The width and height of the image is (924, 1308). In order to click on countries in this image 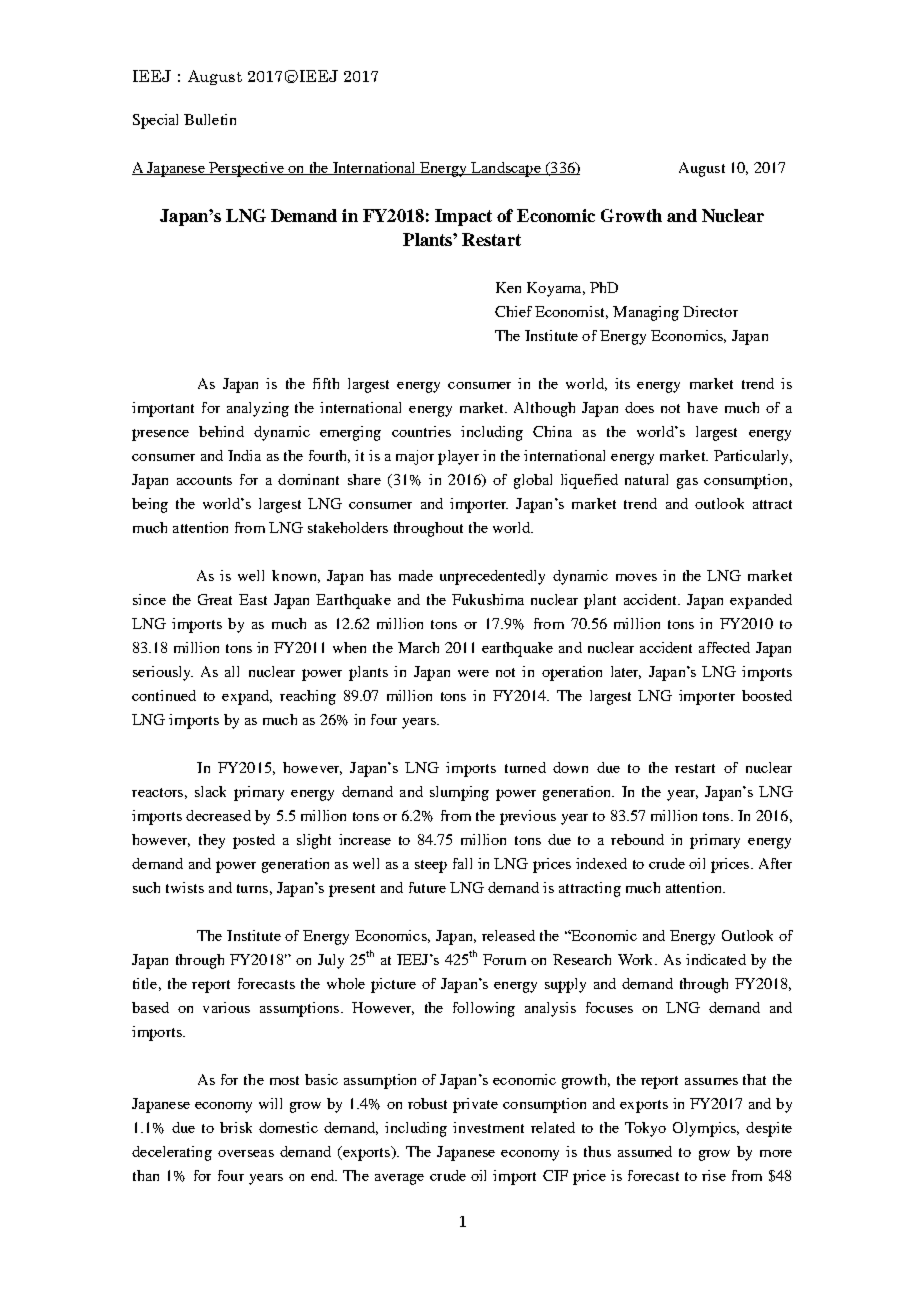, I will do `click(421, 431)`.
